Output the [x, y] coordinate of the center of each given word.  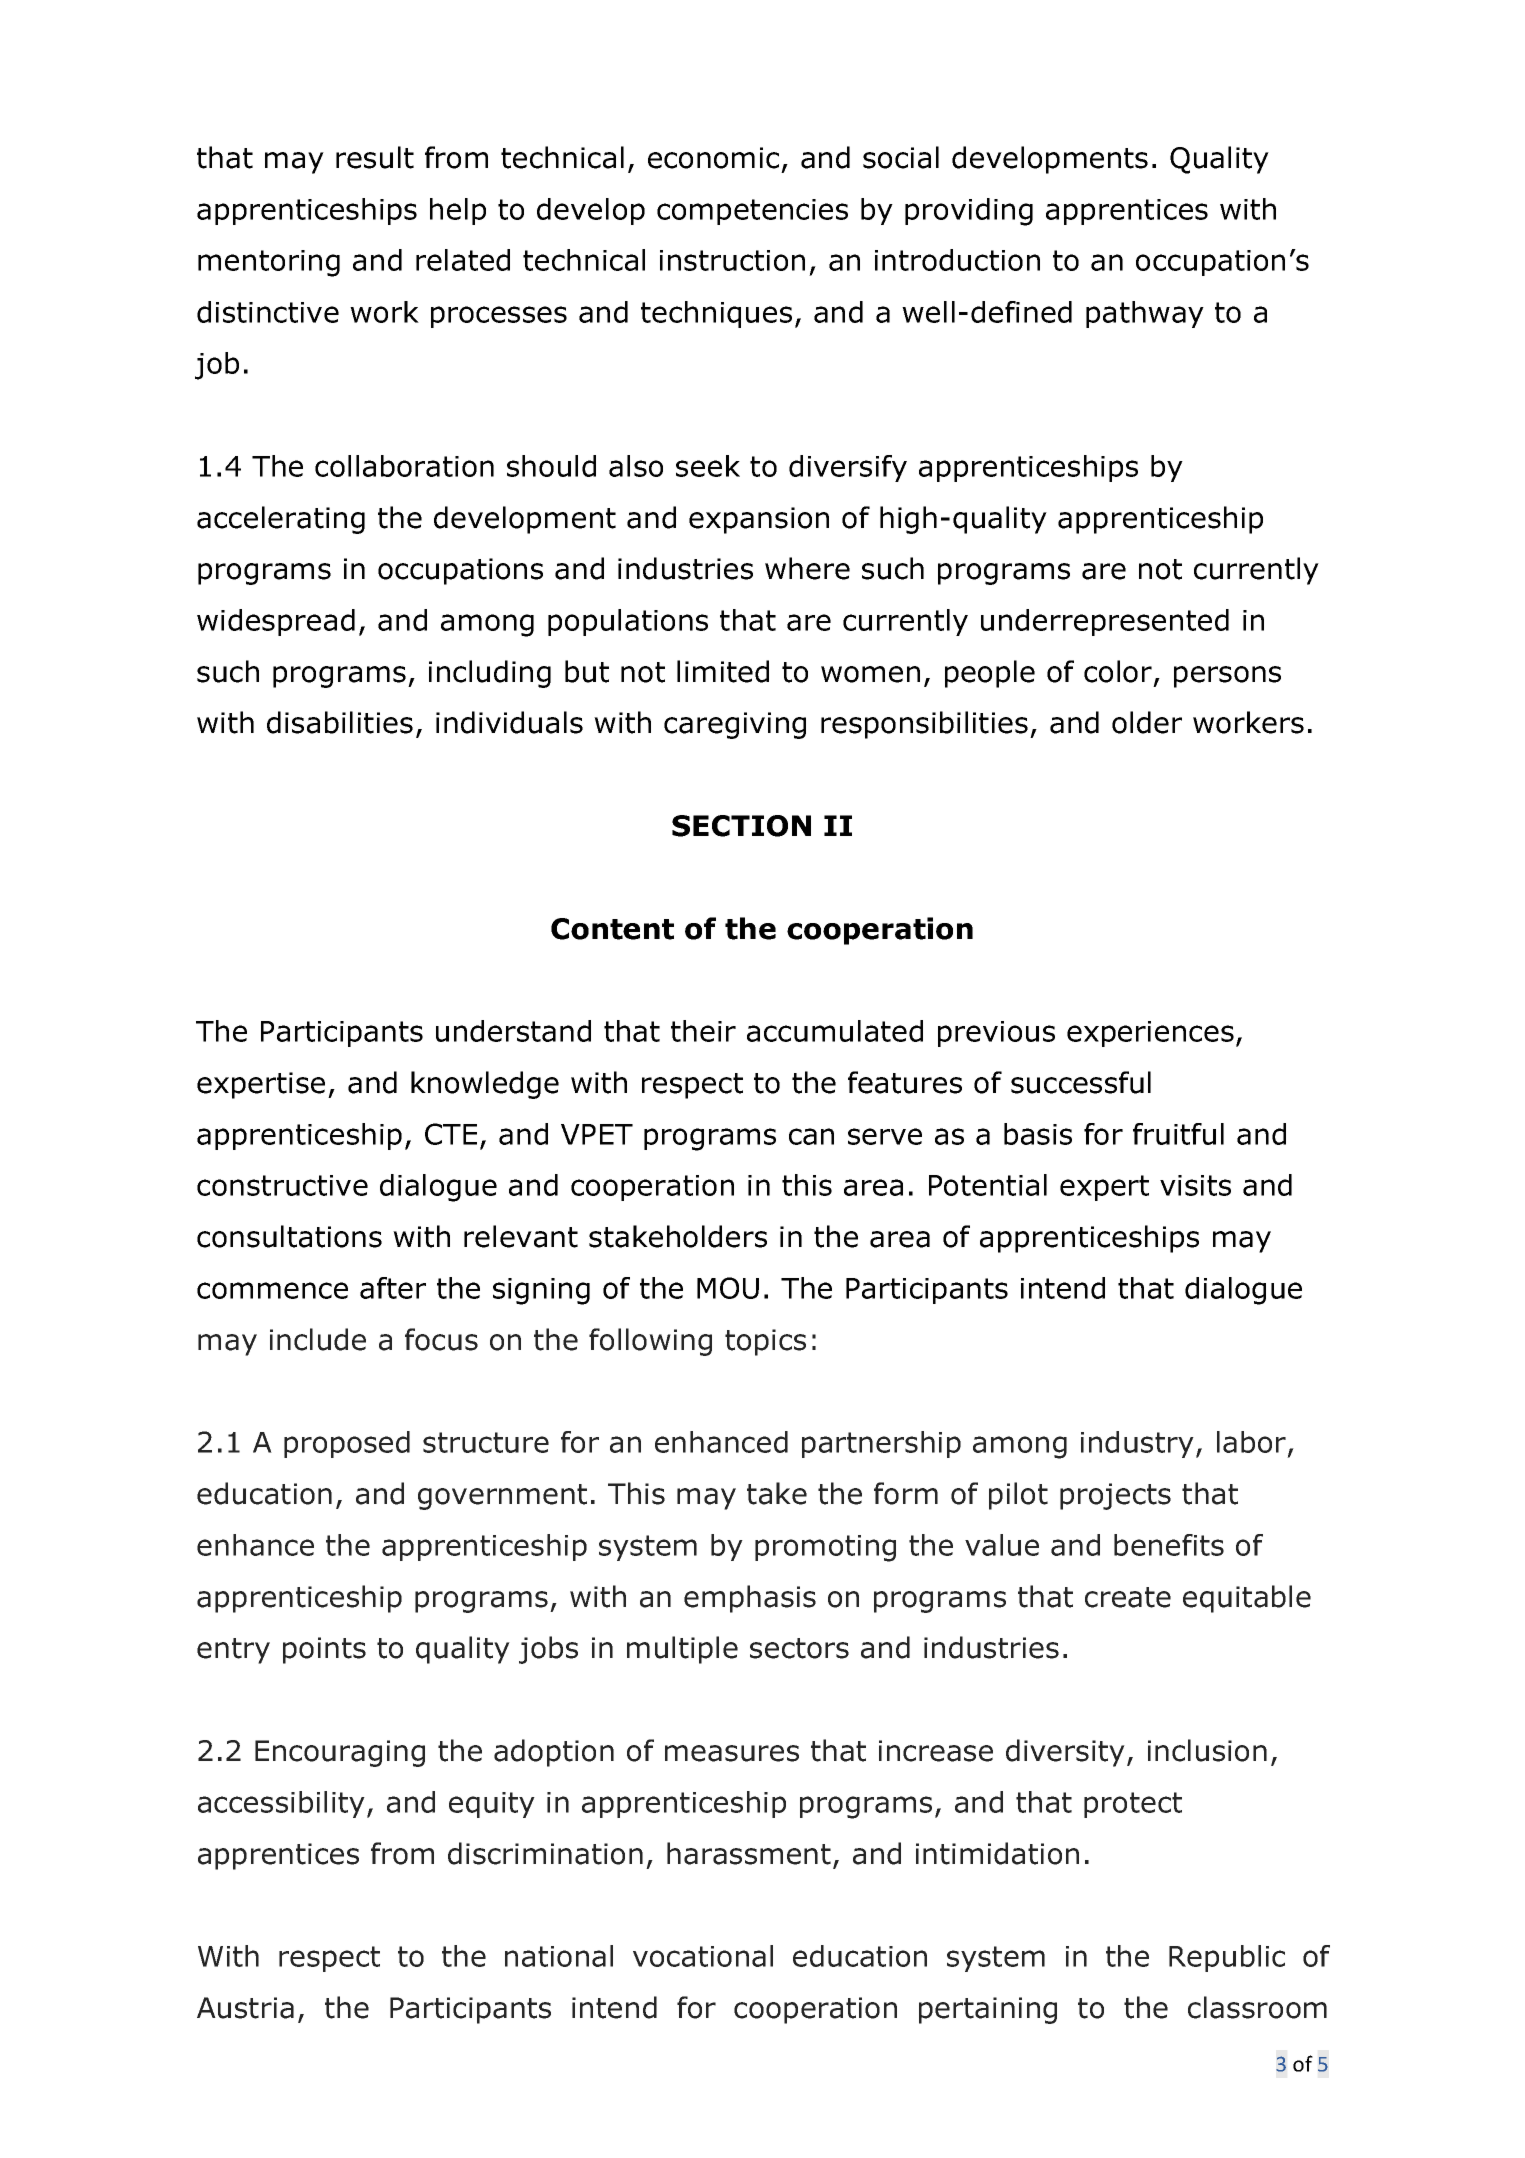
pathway [1145, 314]
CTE [451, 1134]
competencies [752, 212]
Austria [245, 2008]
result [375, 157]
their [703, 1031]
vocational [703, 1956]
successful [1081, 1082]
